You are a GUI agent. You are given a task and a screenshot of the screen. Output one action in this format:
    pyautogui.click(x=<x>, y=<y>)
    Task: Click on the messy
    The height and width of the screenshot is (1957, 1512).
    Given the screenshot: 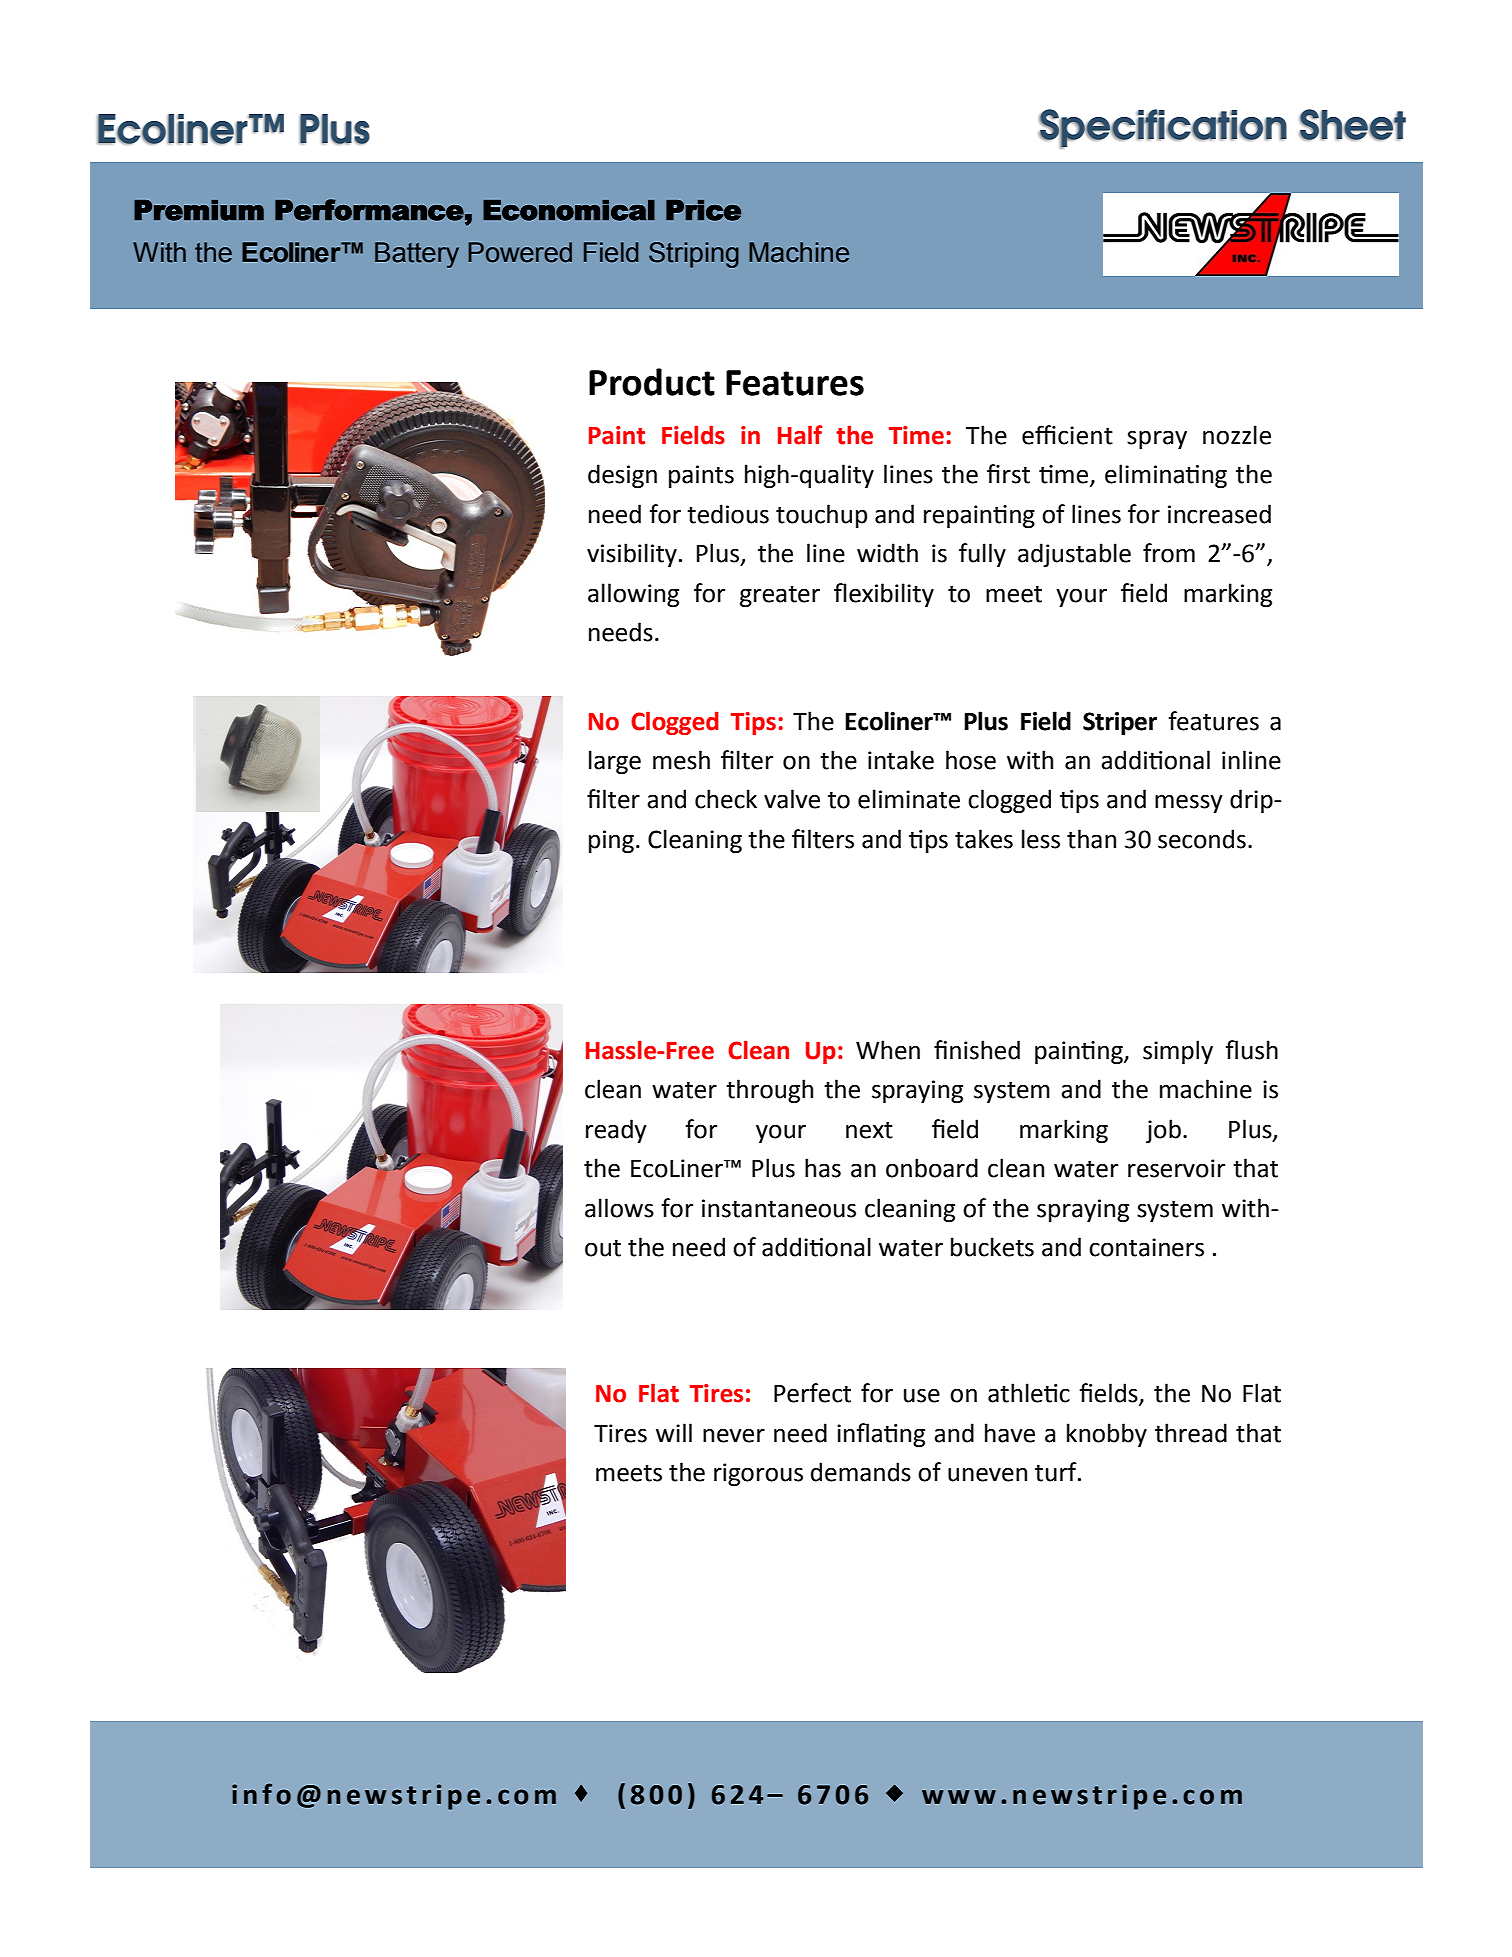 What is the action you would take?
    pyautogui.click(x=1188, y=803)
